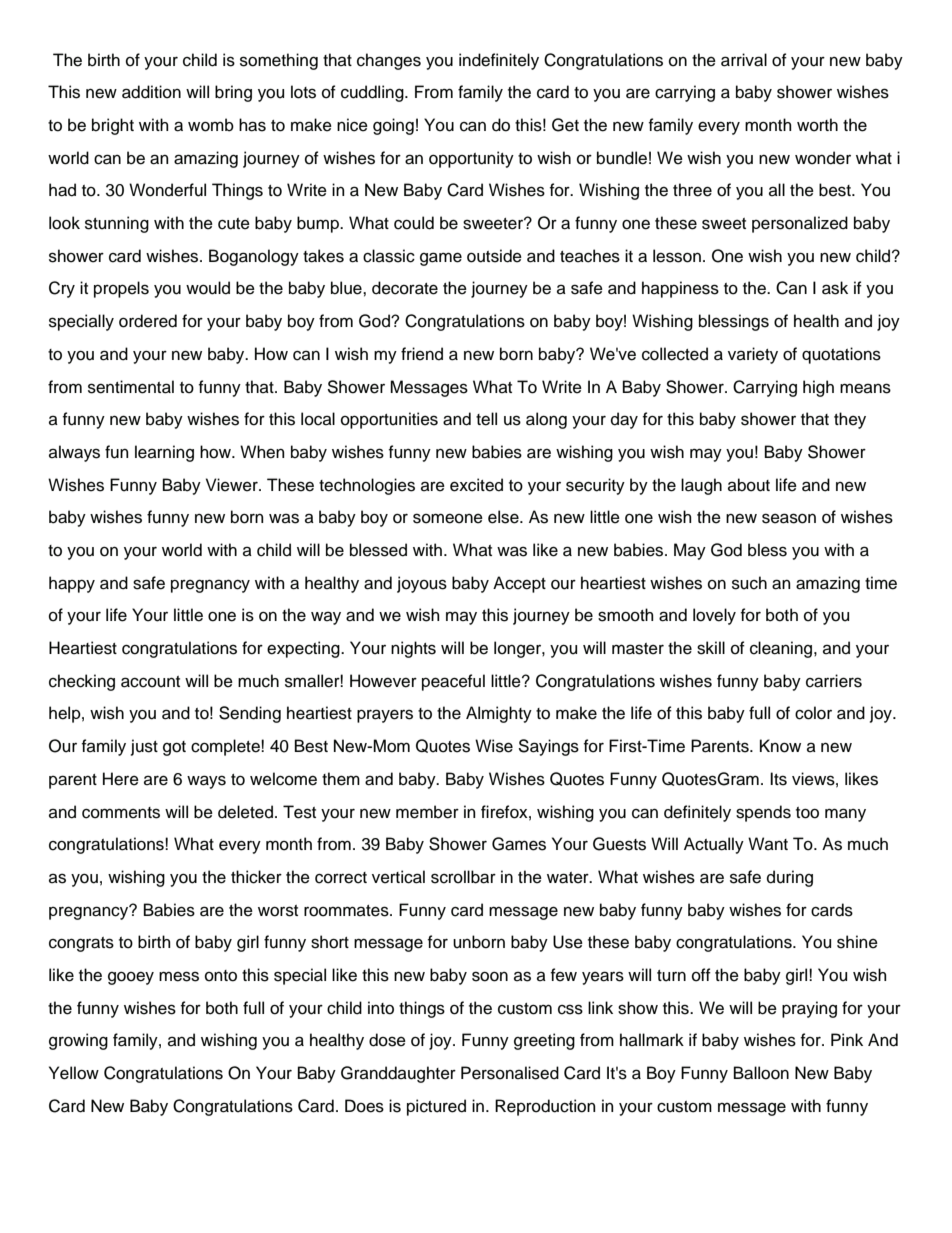 This page has height=1233, width=952. What do you see at coordinates (790, 878) in the page?
I see `during` at bounding box center [790, 878].
